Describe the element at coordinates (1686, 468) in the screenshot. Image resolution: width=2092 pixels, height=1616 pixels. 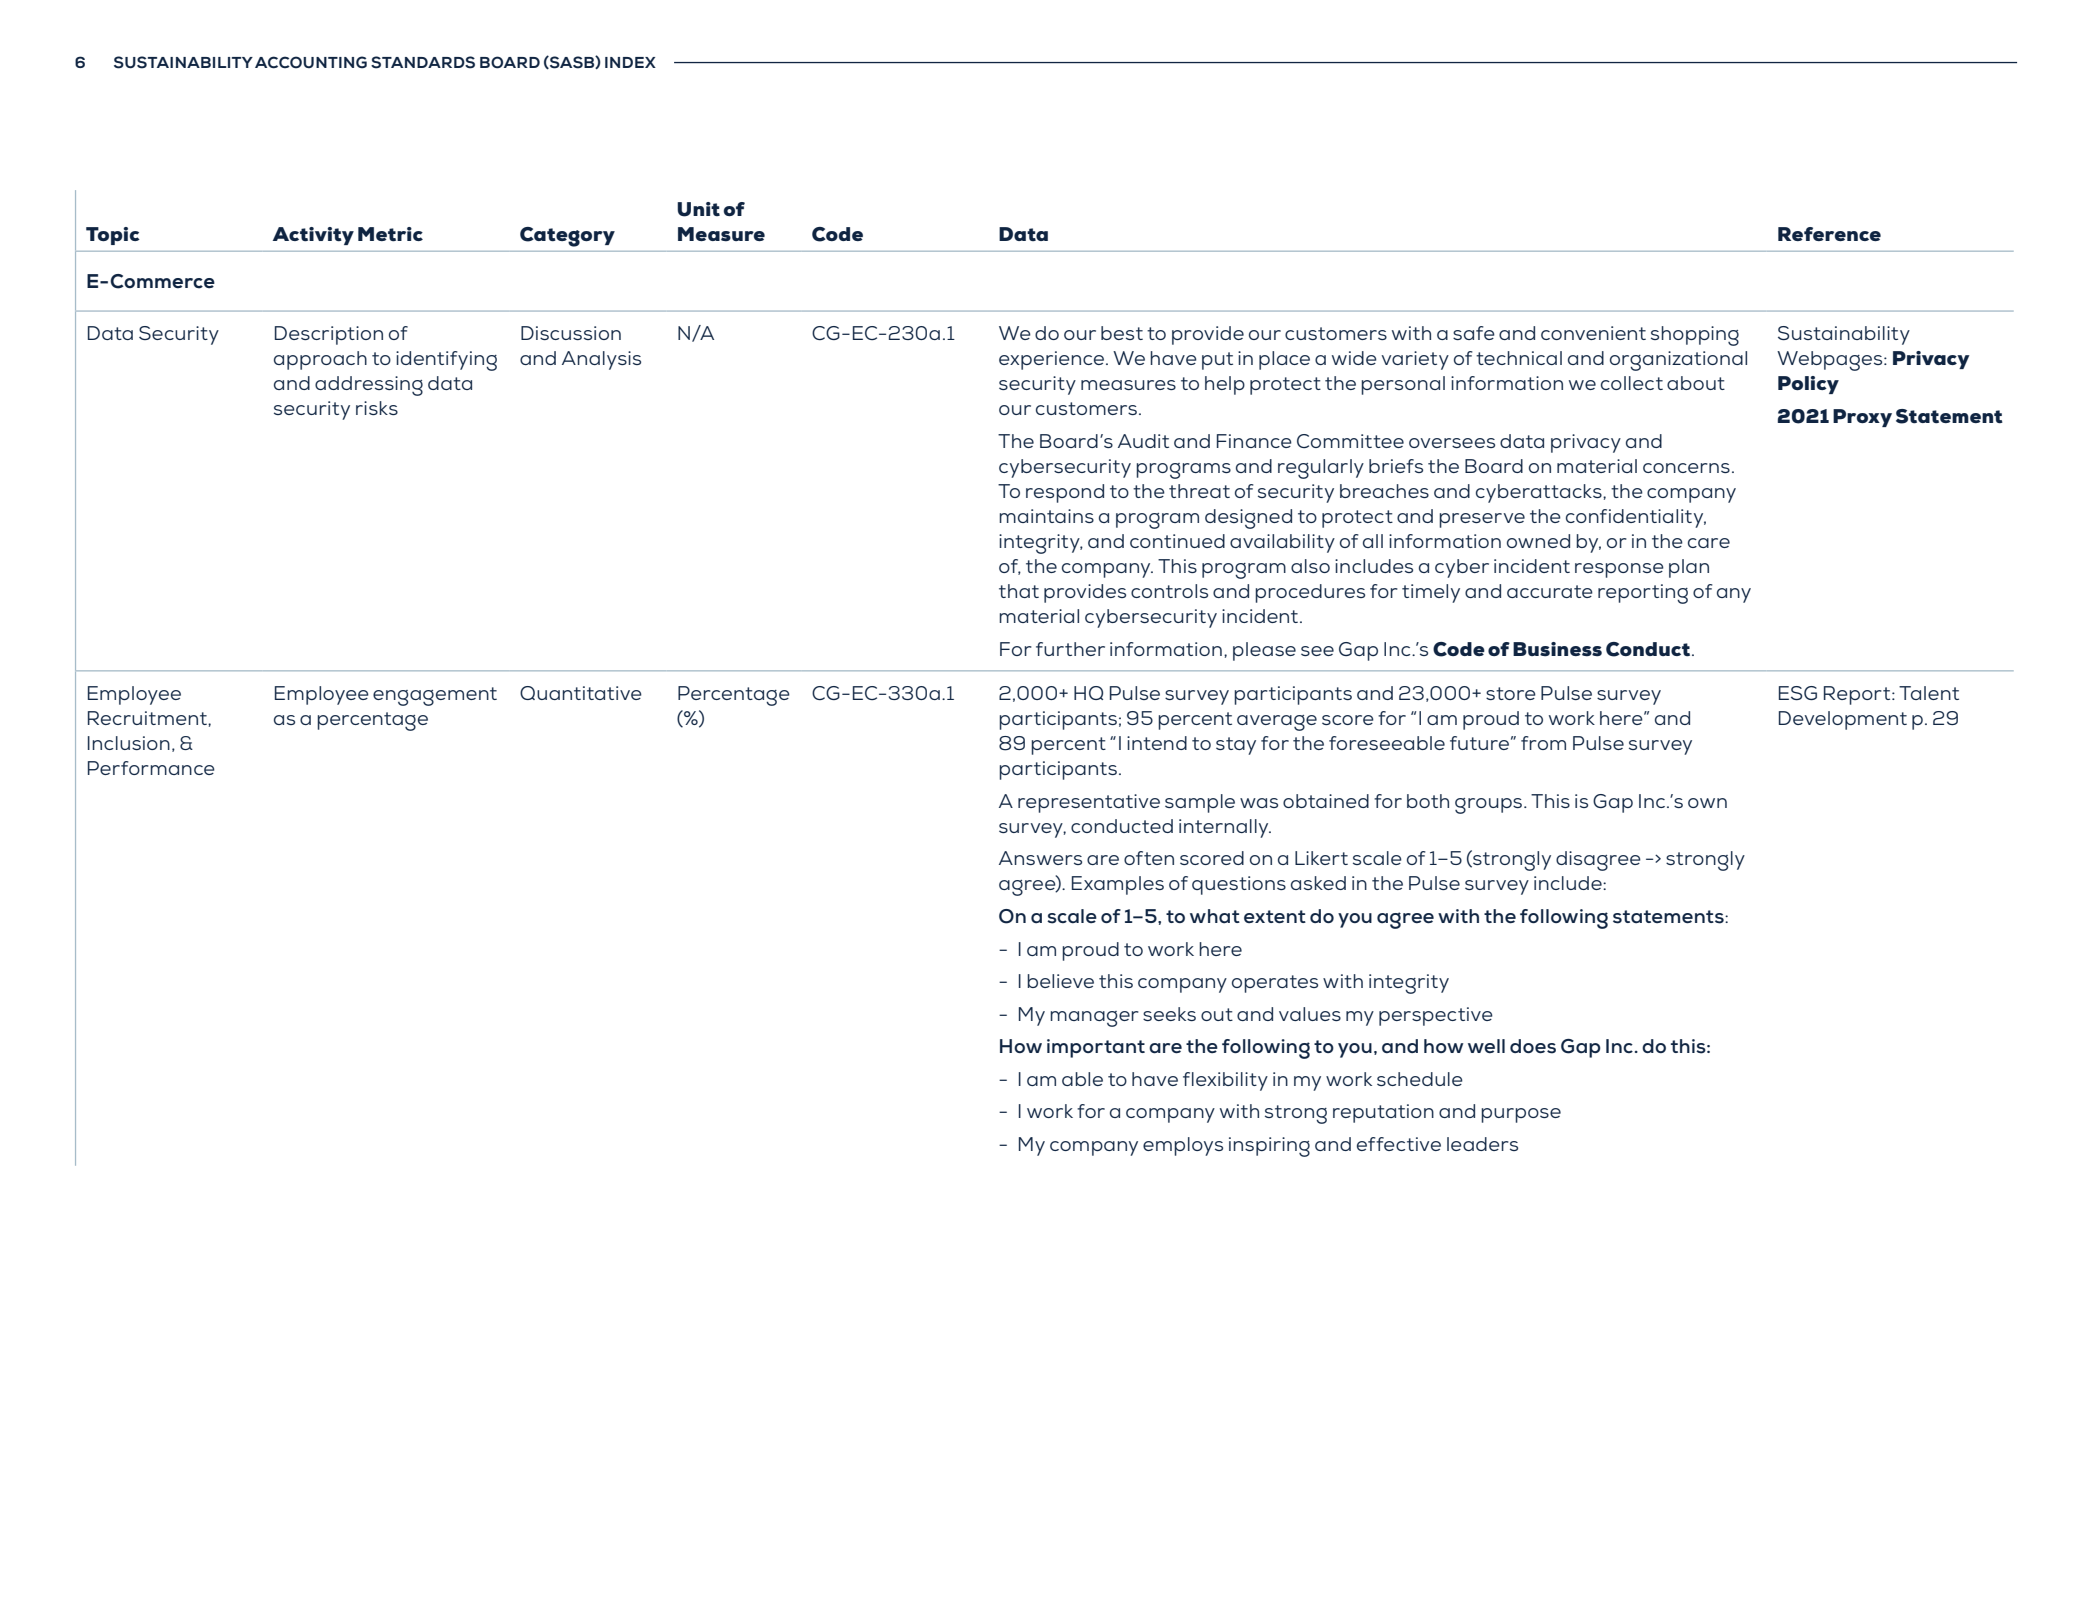
I see `concerns` at that location.
